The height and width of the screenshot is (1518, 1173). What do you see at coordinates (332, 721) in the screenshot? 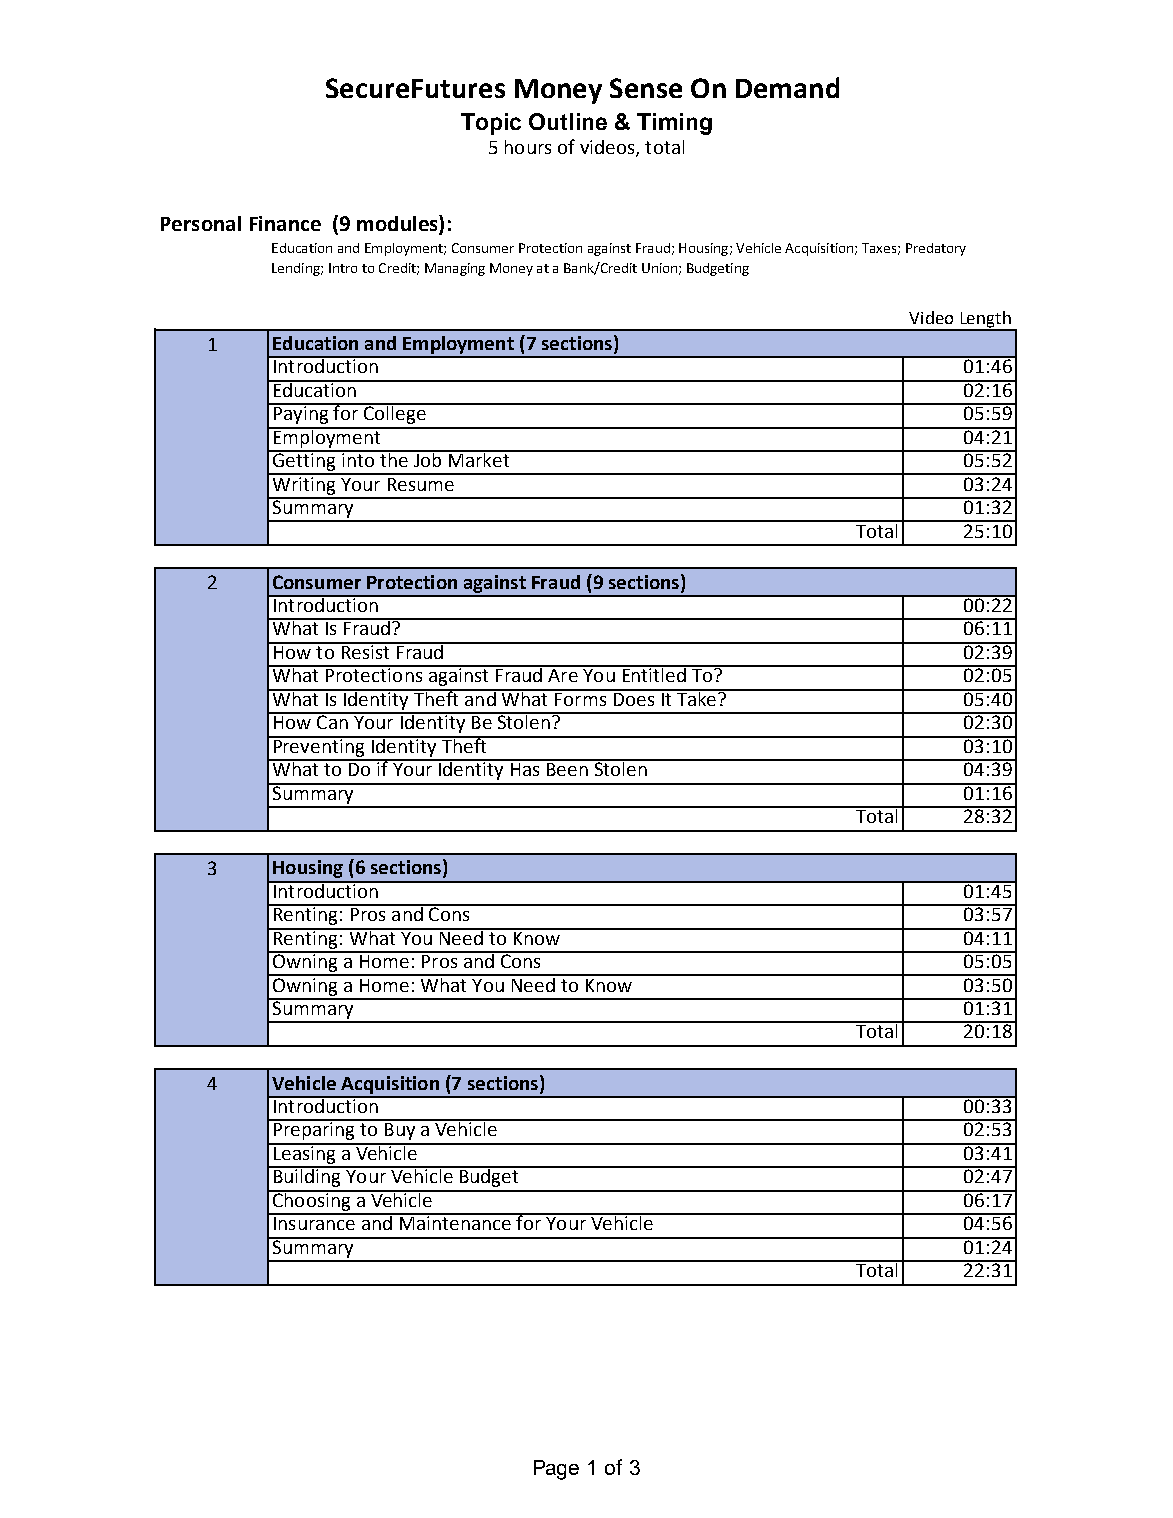
I see `Can` at bounding box center [332, 721].
